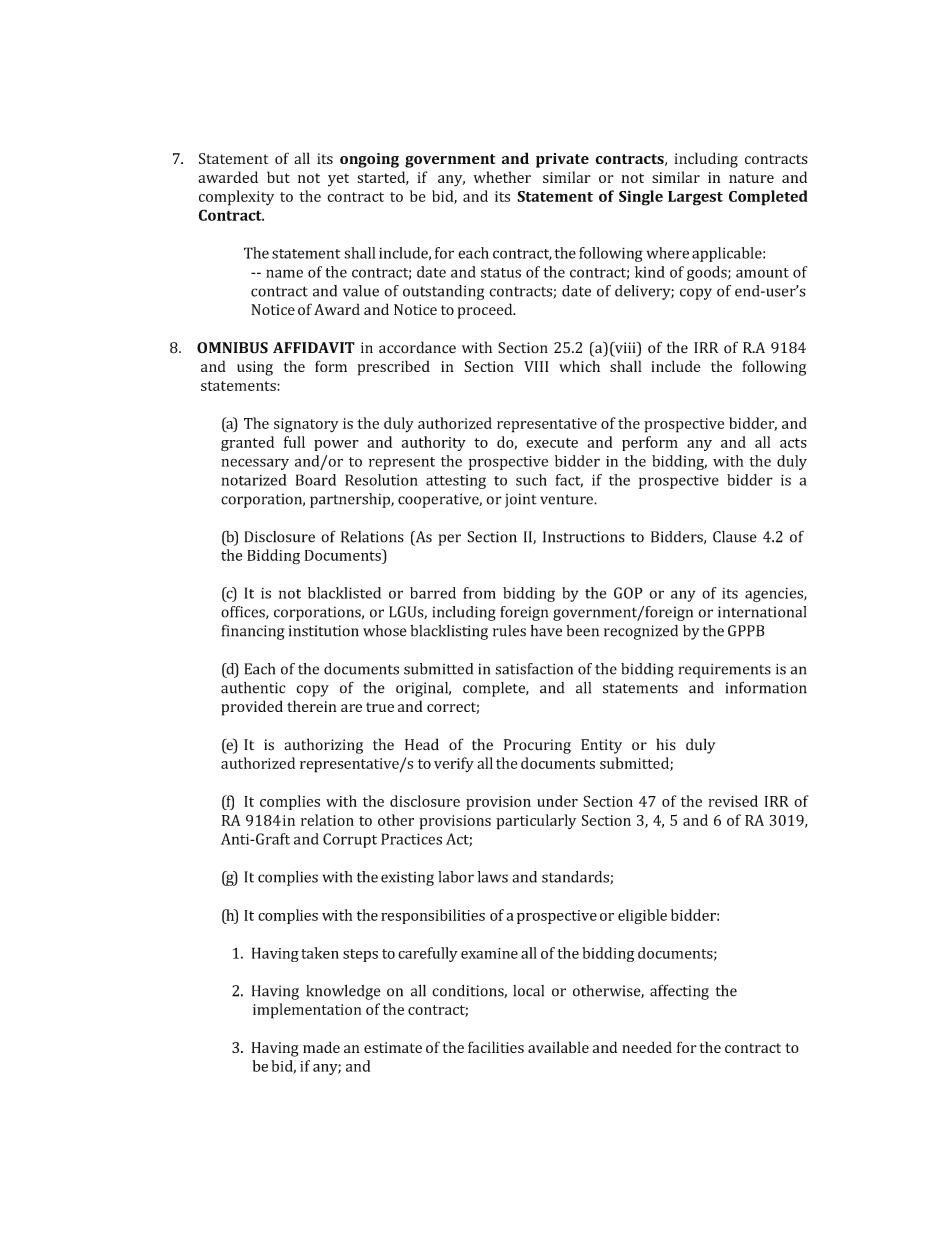 The image size is (952, 1233). Describe the element at coordinates (521, 500) in the screenshot. I see `joint` at that location.
